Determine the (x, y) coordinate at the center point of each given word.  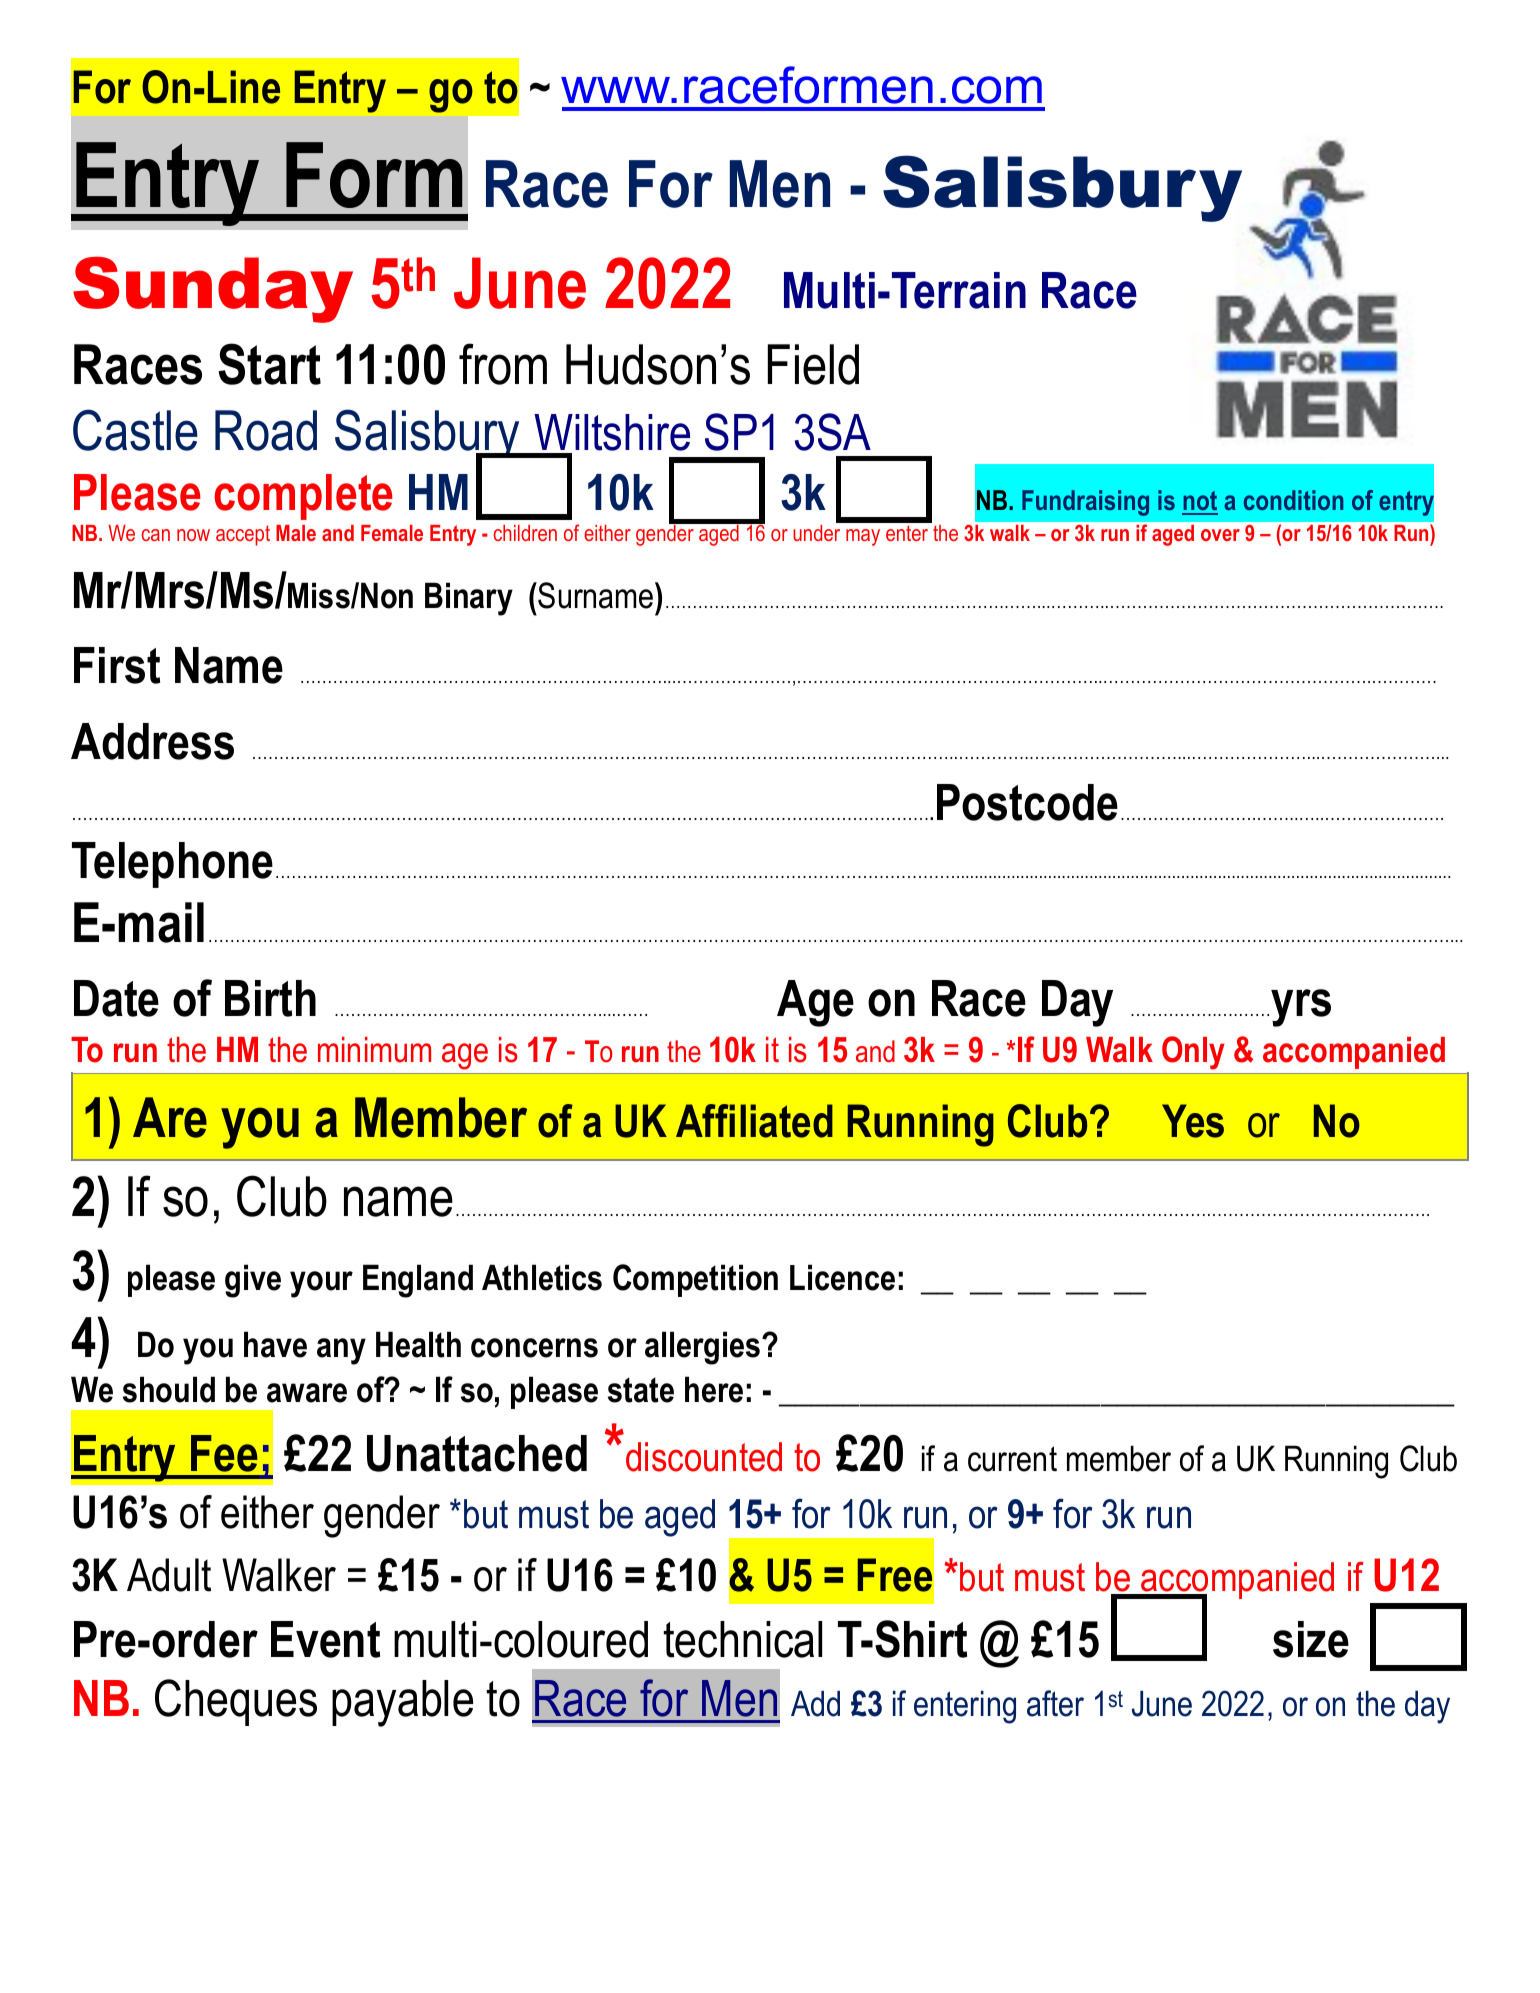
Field (813, 364)
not (1200, 502)
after (1055, 1703)
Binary (469, 599)
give (253, 1281)
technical (743, 1639)
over (1220, 535)
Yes (1193, 1121)
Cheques (236, 1702)
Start (269, 364)
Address (152, 741)
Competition (695, 1280)
